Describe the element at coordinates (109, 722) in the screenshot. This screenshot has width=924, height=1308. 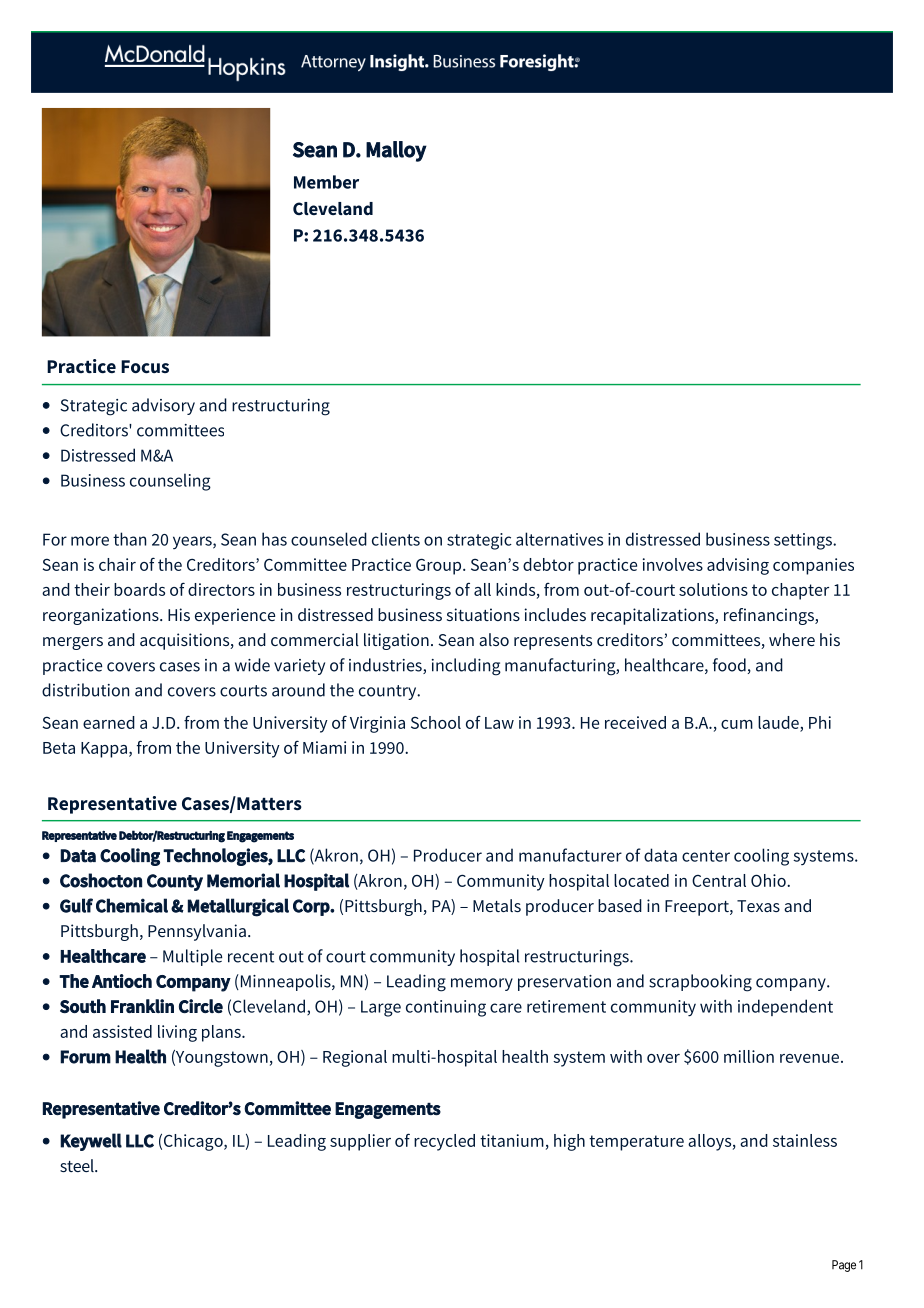
I see `earned` at that location.
